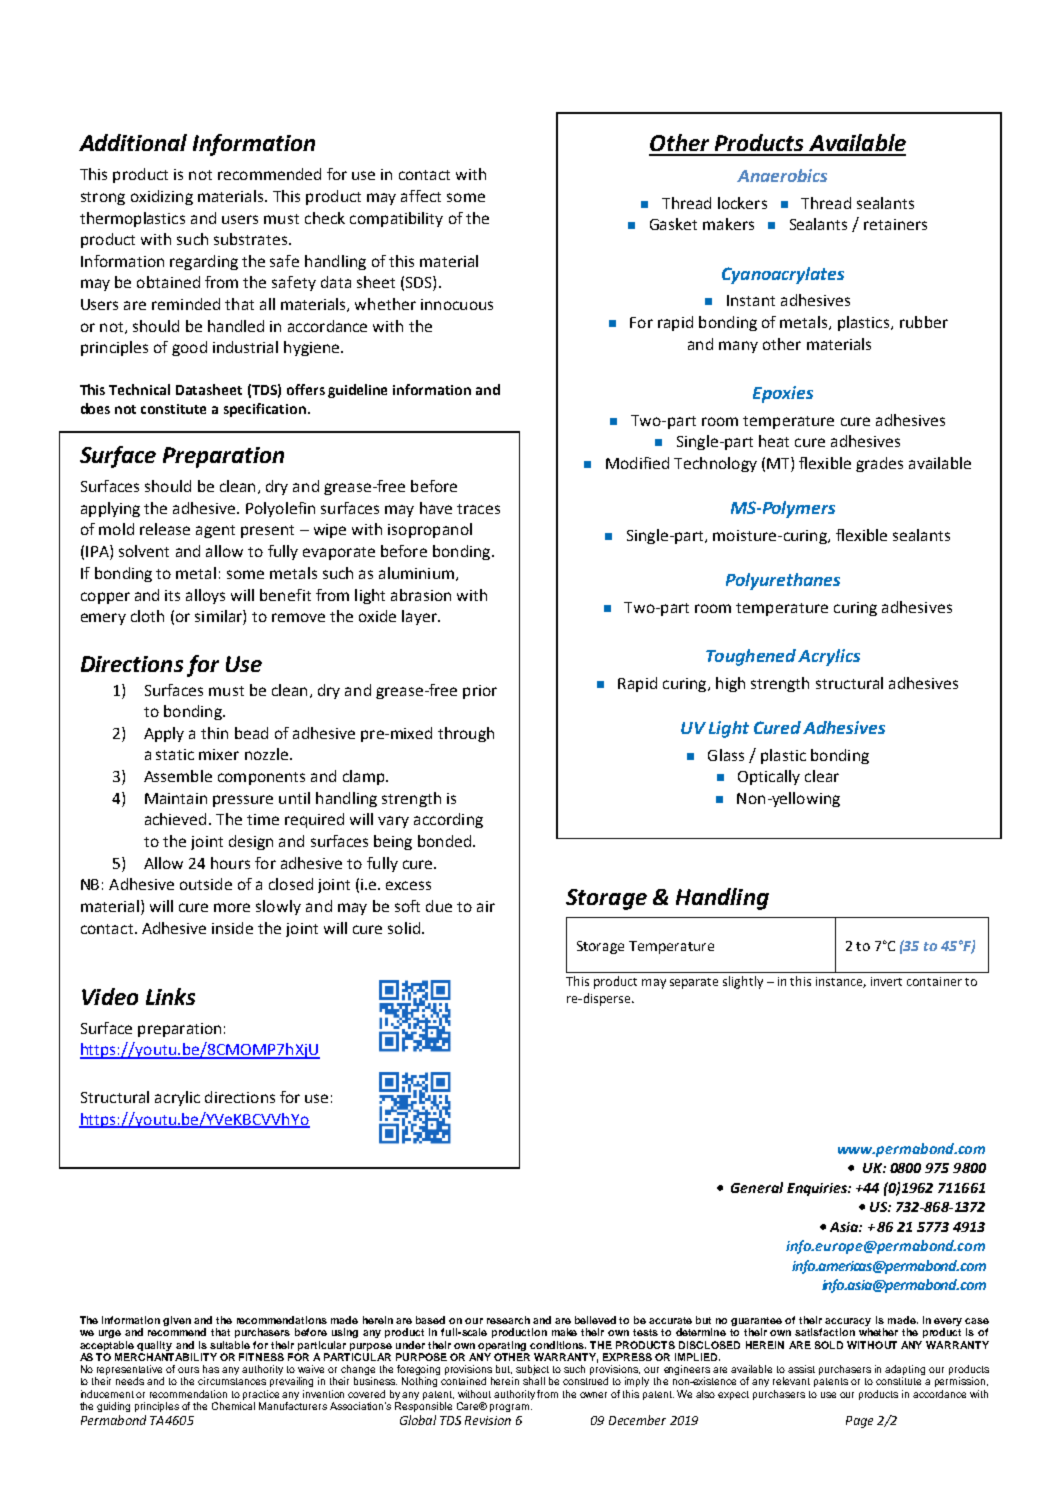  I want to click on alloys, so click(205, 596).
